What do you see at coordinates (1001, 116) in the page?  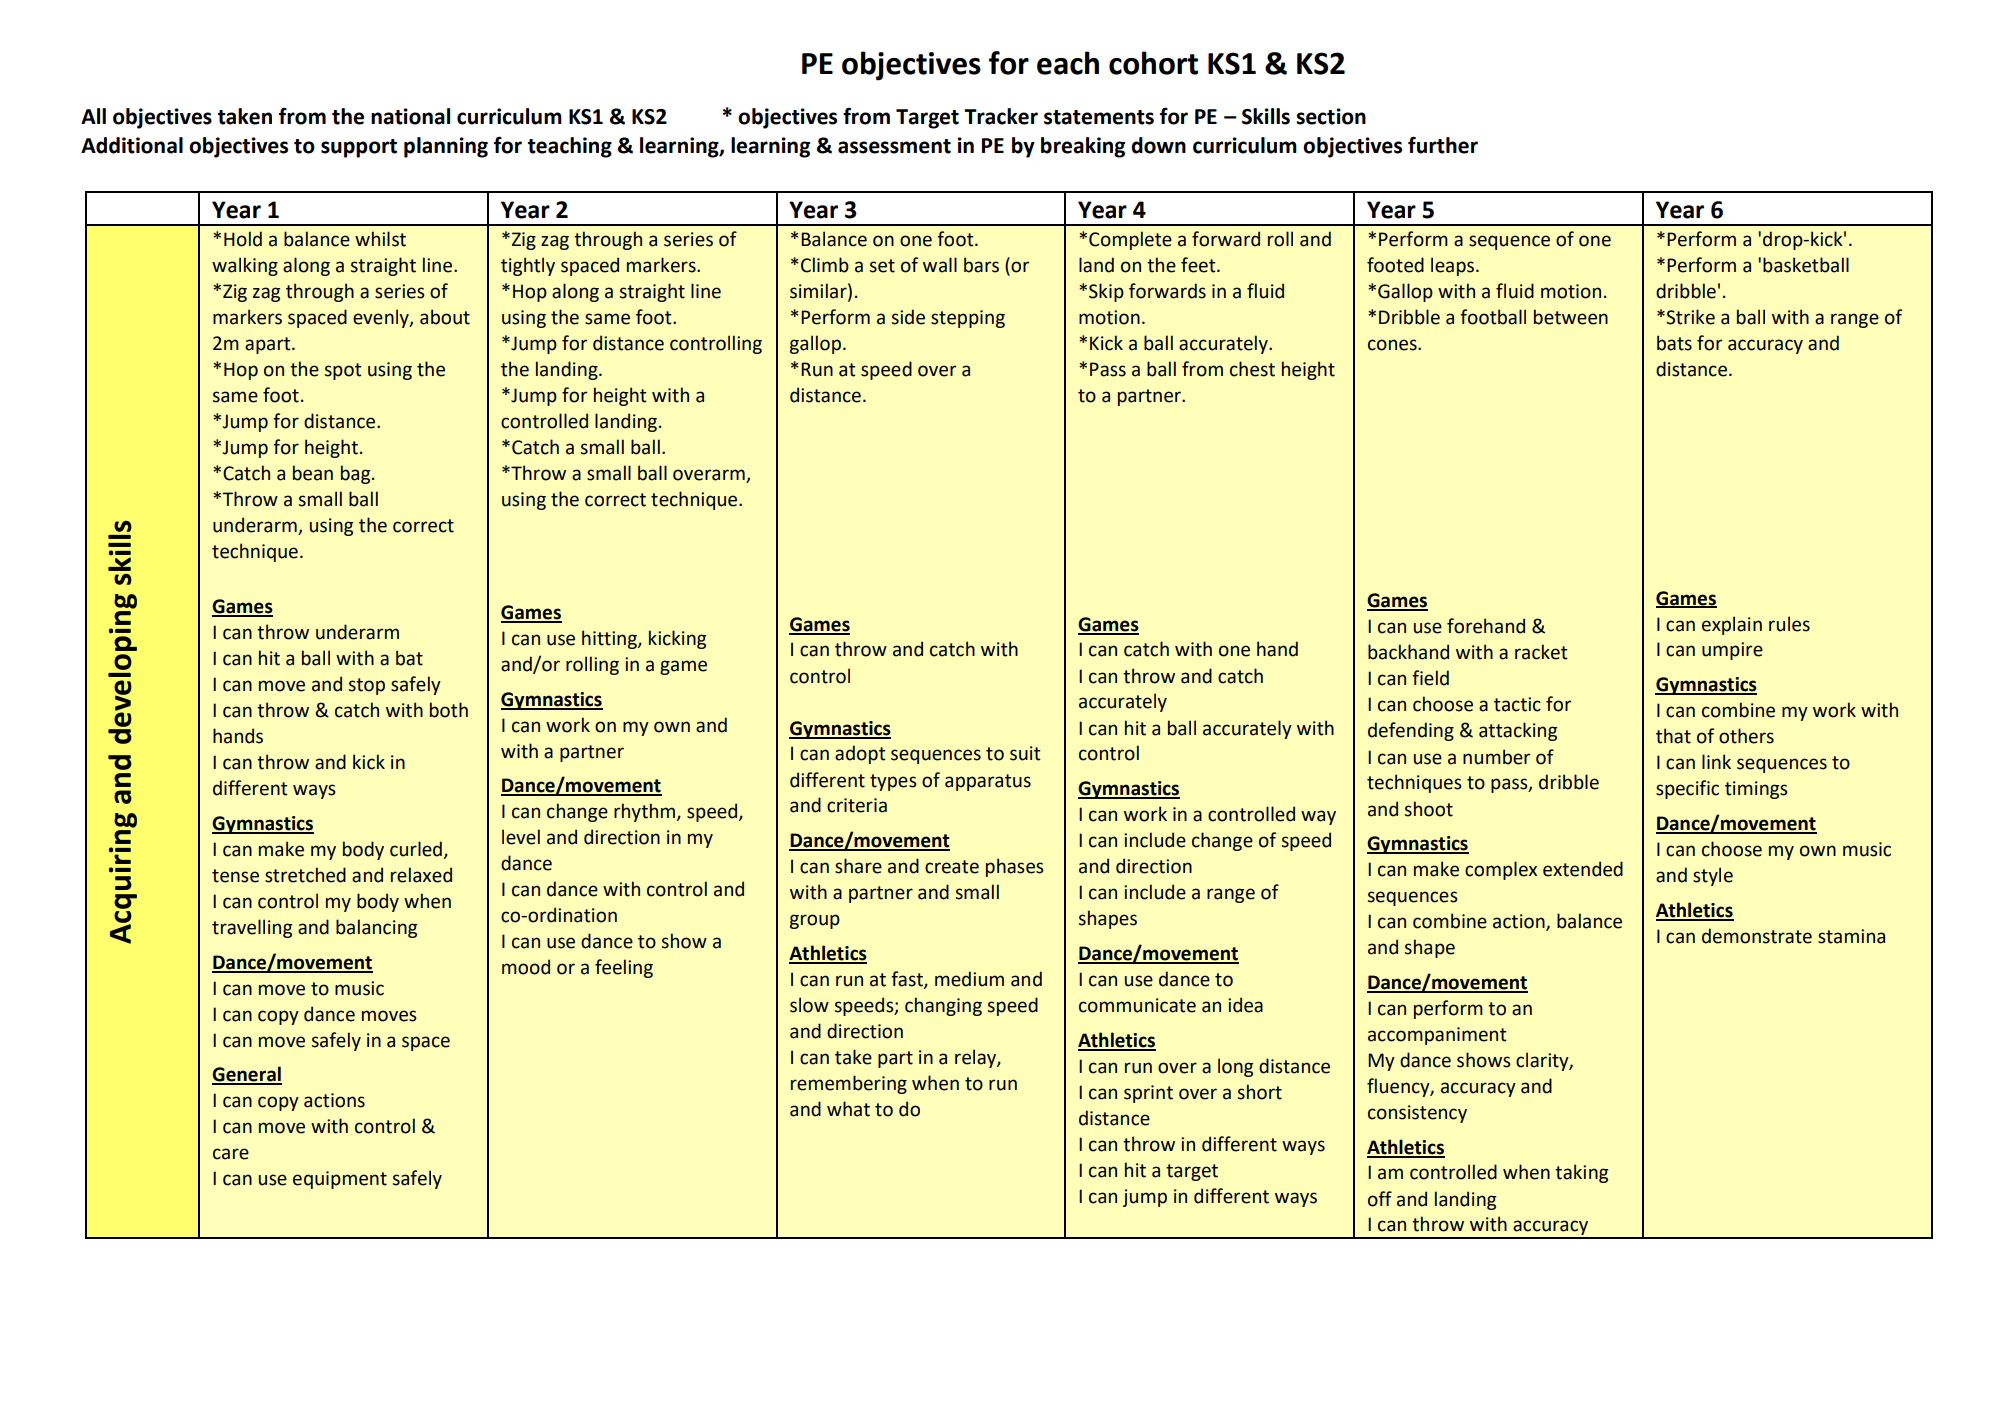 I see `Tracker` at bounding box center [1001, 116].
